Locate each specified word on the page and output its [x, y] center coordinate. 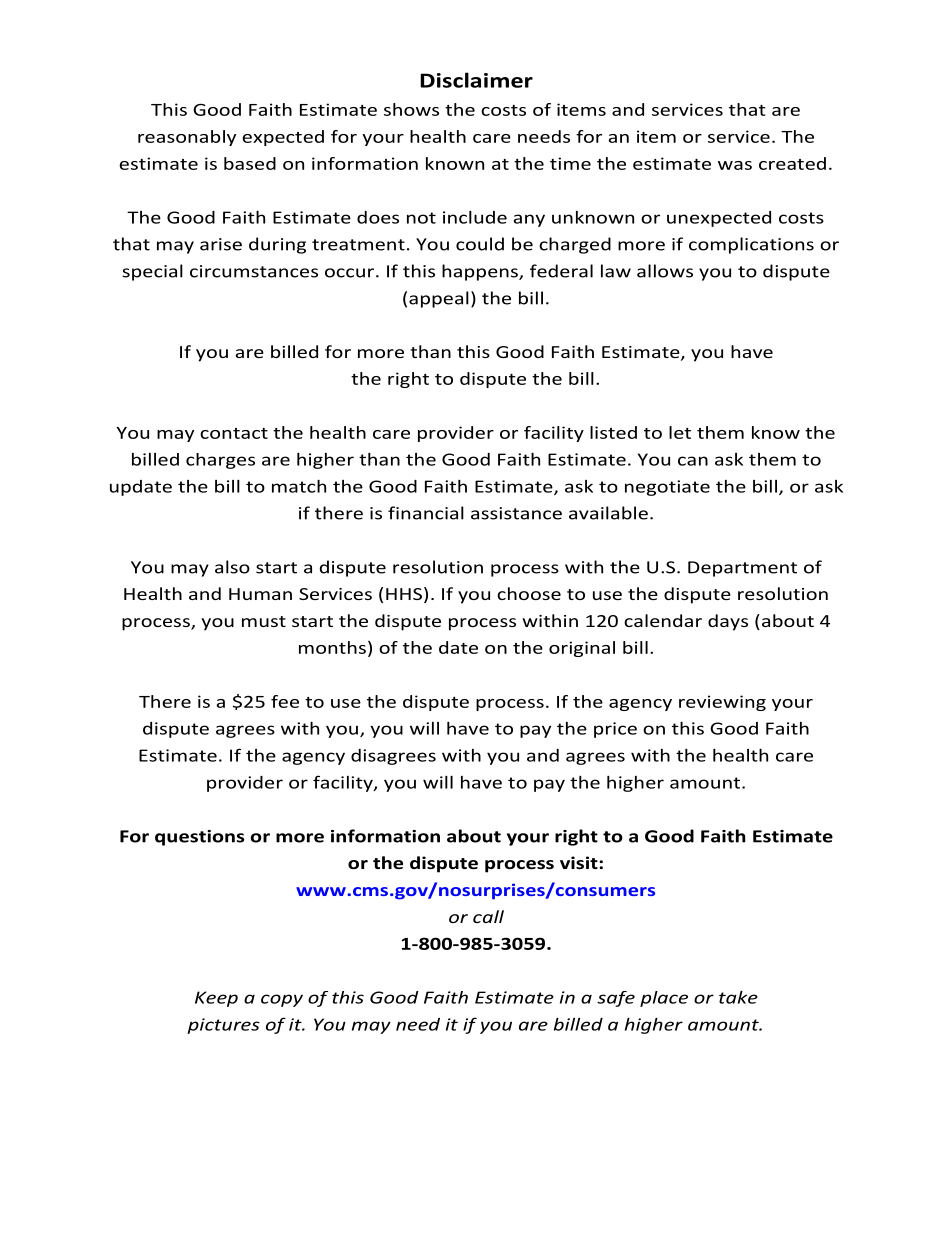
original [582, 649]
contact [234, 433]
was [735, 165]
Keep [216, 999]
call [488, 916]
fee [285, 701]
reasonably [187, 138]
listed [613, 432]
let [680, 432]
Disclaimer [476, 80]
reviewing [722, 703]
